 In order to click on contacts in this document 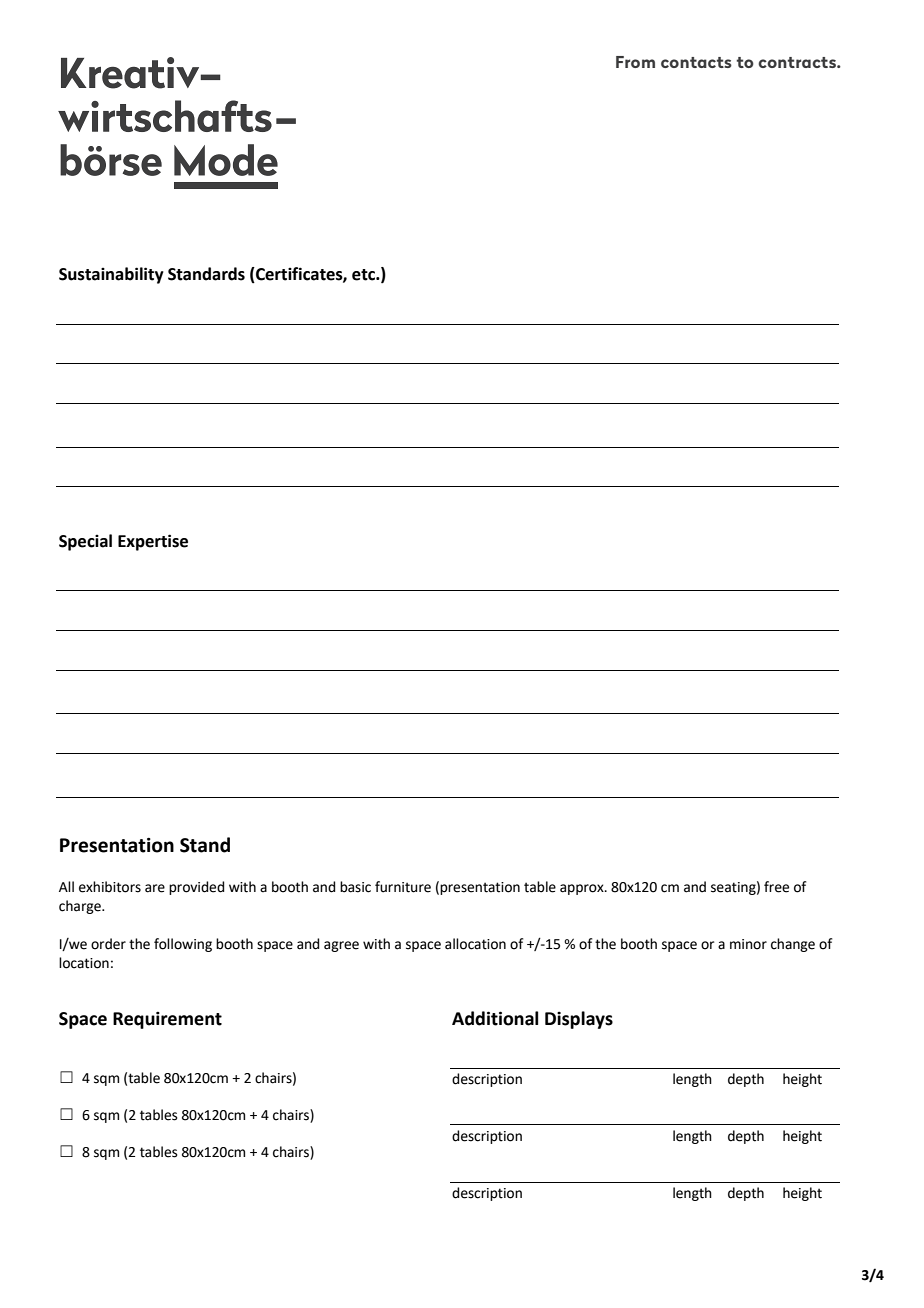, I will do `click(696, 62)`.
